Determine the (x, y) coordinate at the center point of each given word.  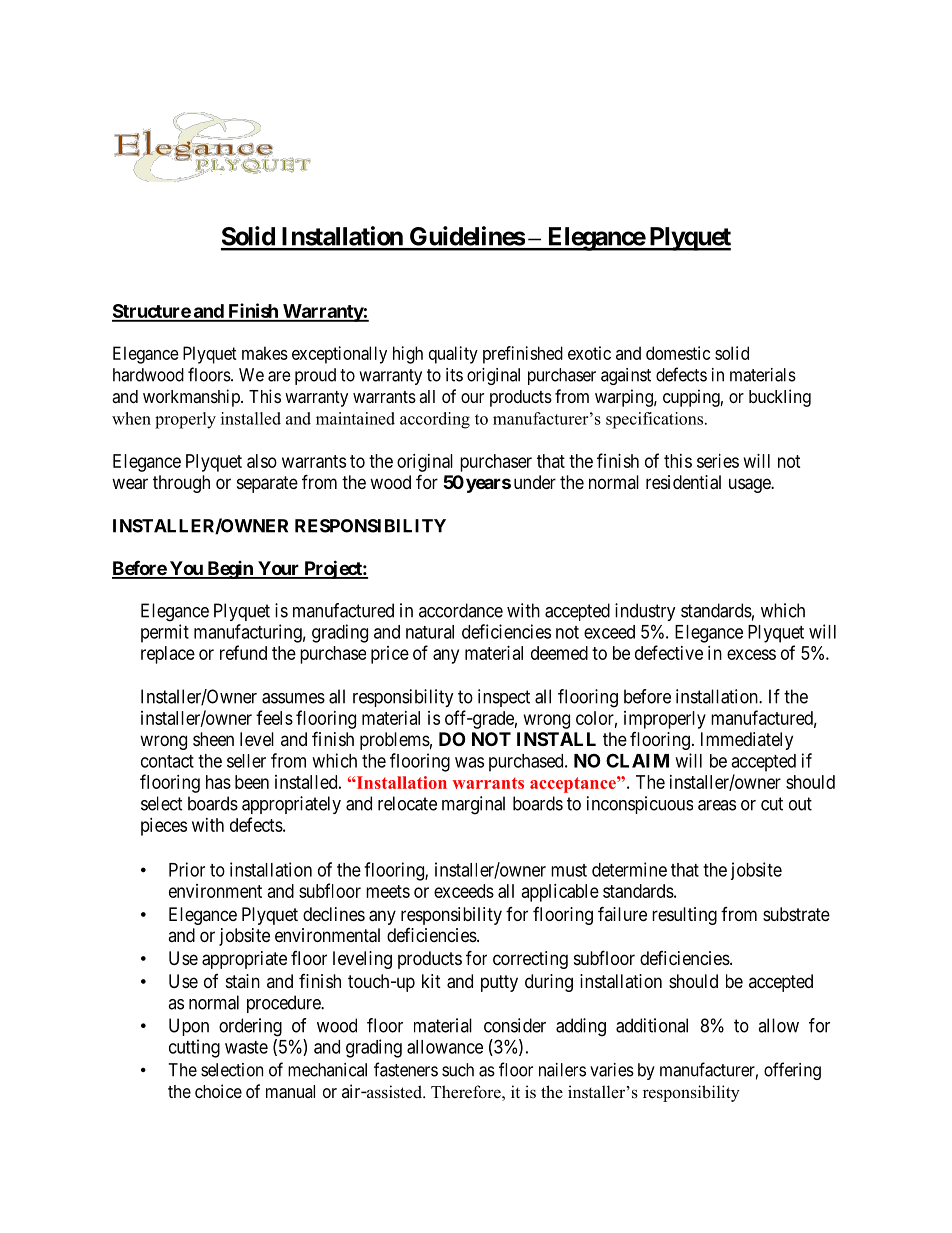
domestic (678, 353)
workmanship (192, 398)
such (458, 1070)
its (454, 375)
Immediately (747, 741)
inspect (504, 698)
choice (218, 1091)
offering (792, 1071)
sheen (213, 739)
